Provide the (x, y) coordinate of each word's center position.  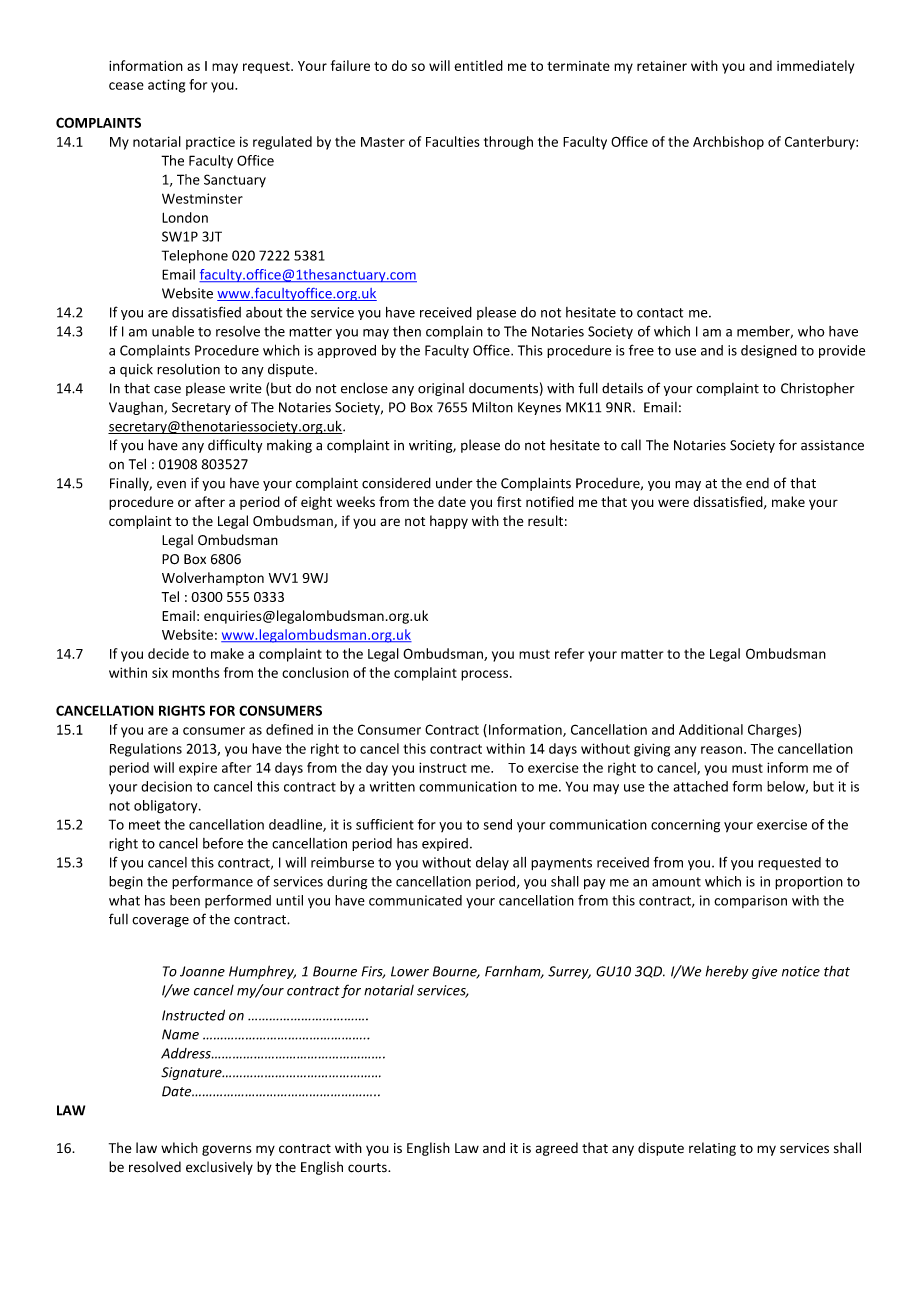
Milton (492, 407)
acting (166, 86)
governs (226, 1150)
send (497, 824)
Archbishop (728, 143)
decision (166, 786)
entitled (478, 65)
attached (700, 786)
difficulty (235, 446)
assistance (832, 445)
